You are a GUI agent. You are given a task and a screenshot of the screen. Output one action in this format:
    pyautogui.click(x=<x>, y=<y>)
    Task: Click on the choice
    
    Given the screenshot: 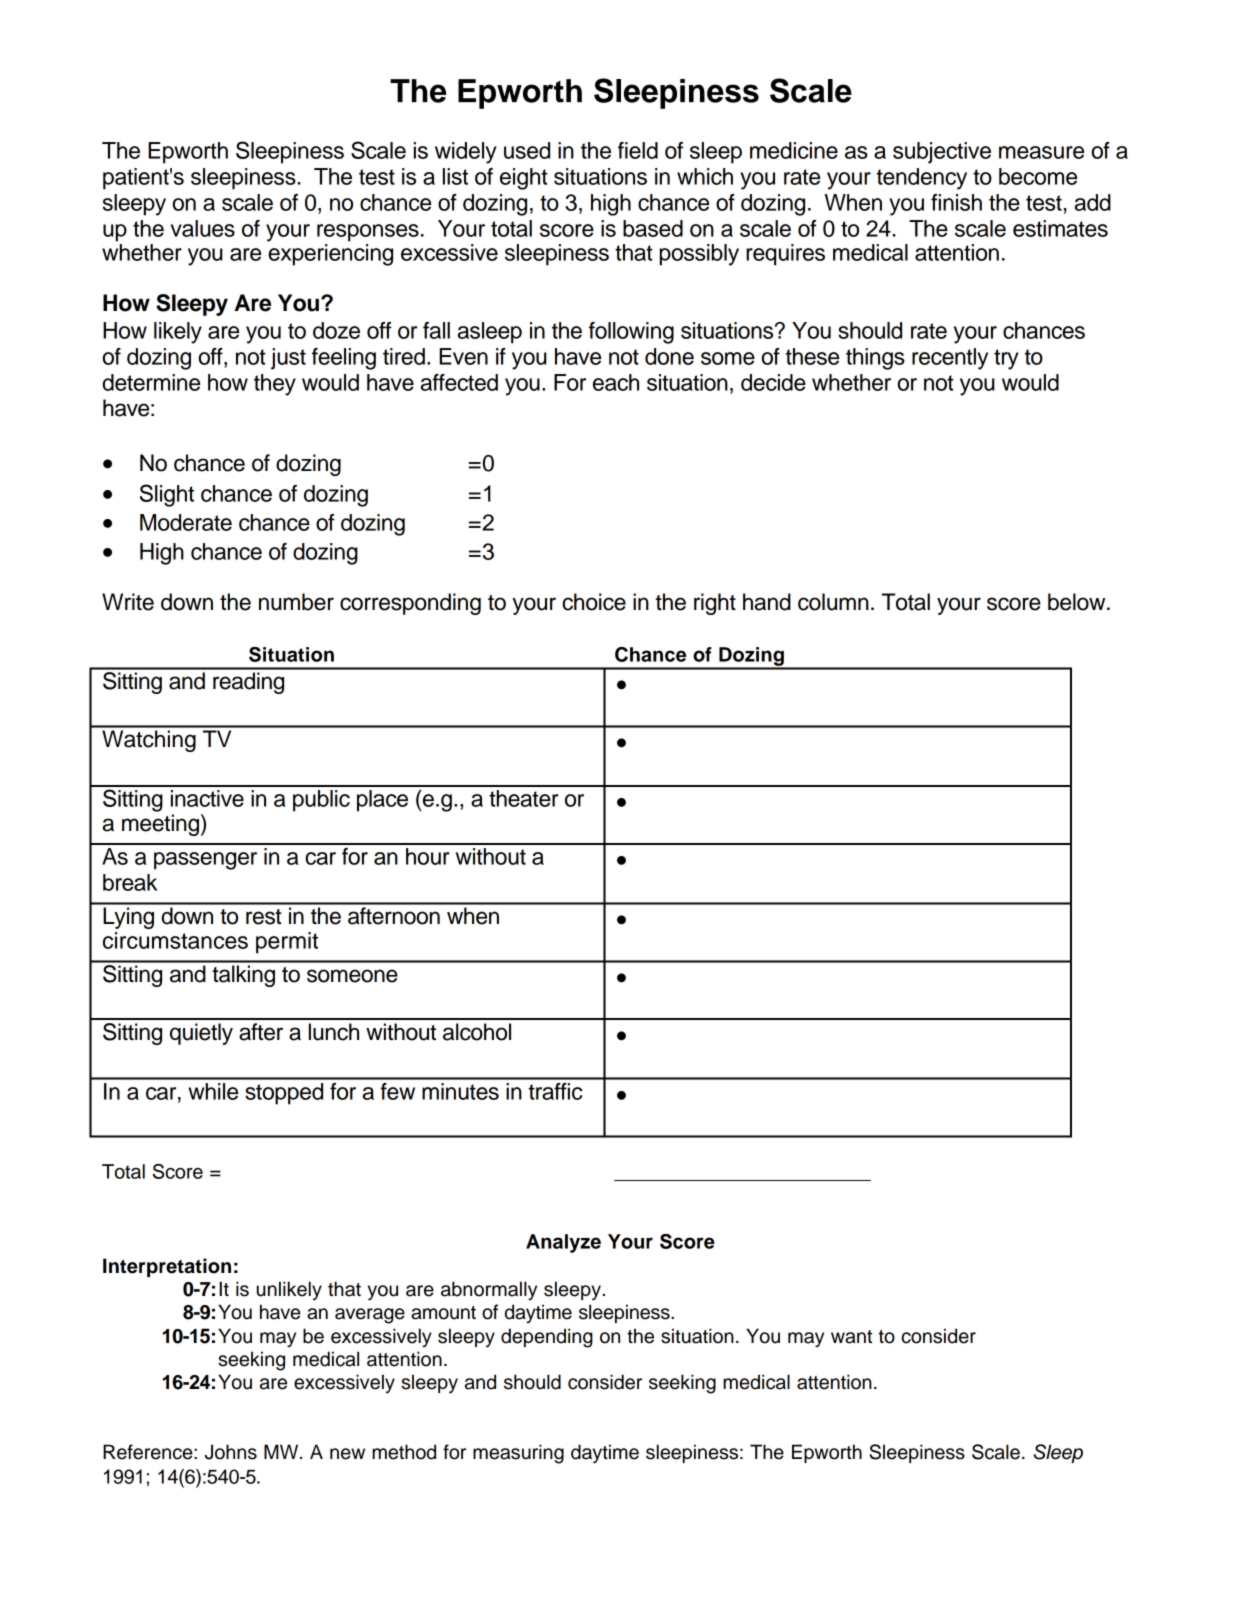 What is the action you would take?
    pyautogui.click(x=594, y=602)
